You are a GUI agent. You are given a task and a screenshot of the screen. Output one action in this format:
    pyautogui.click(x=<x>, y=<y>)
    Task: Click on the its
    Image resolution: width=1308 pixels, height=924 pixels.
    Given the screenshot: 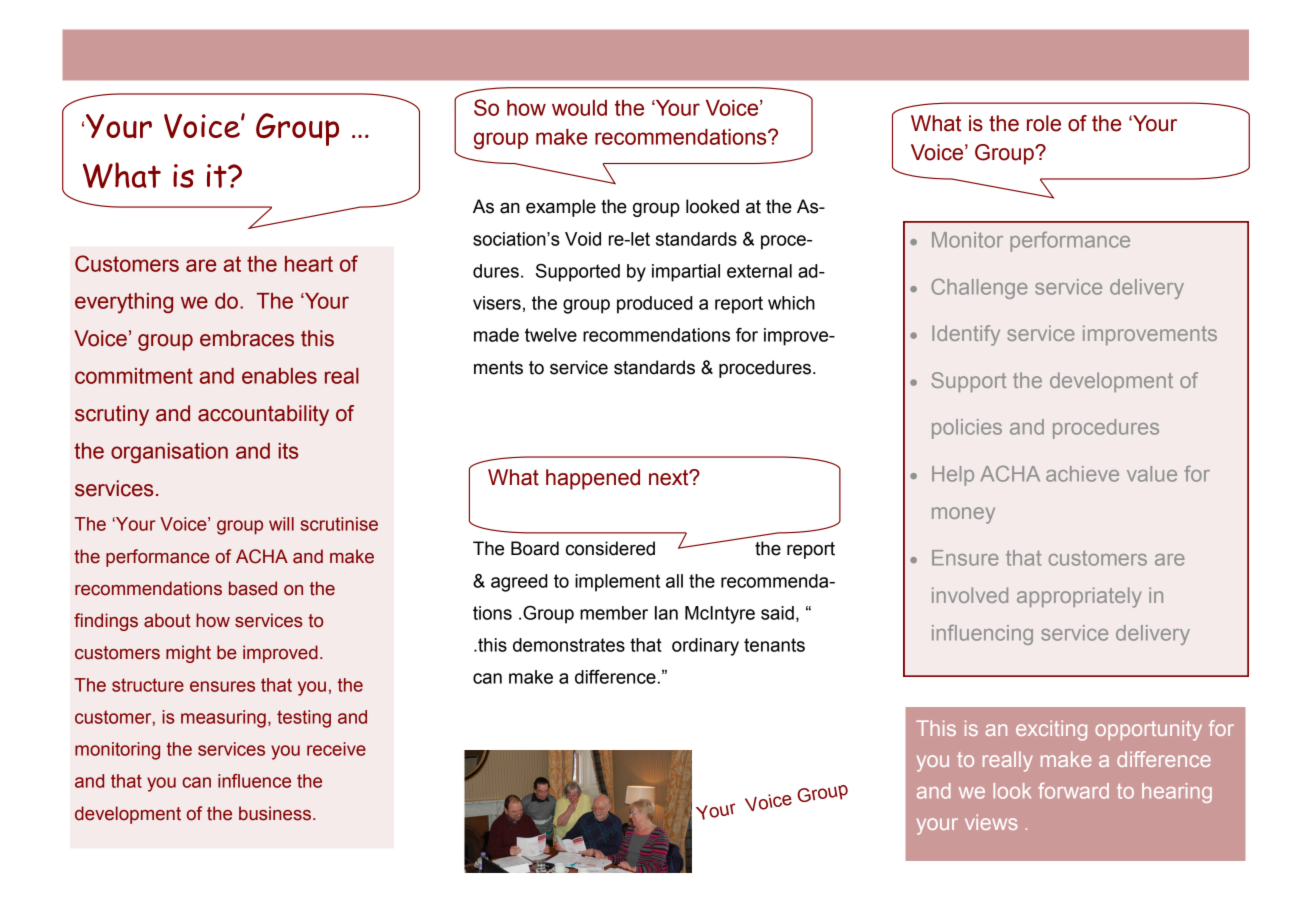 What is the action you would take?
    pyautogui.click(x=288, y=451)
